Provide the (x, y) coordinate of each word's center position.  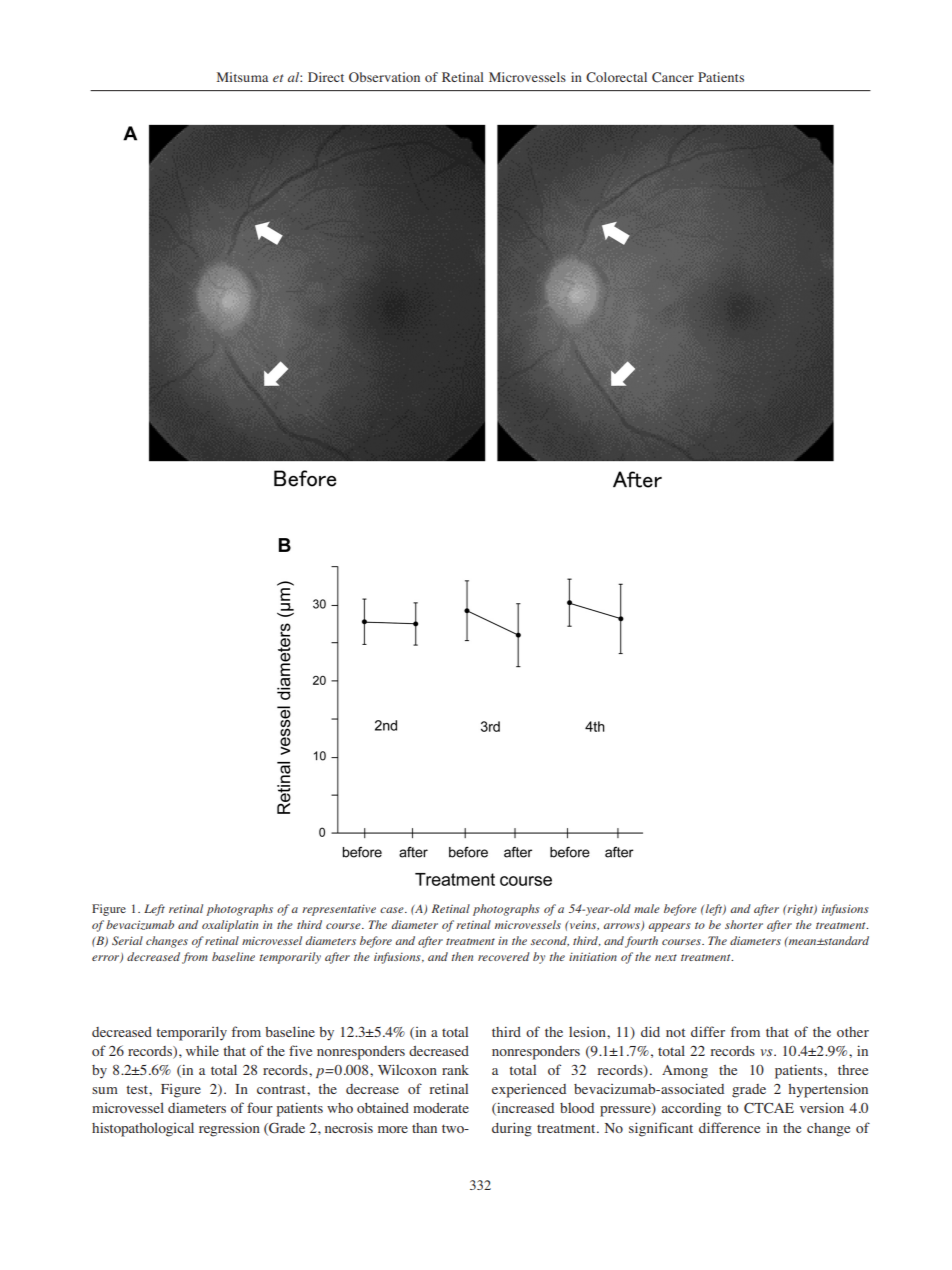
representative (339, 910)
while (202, 1050)
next (666, 957)
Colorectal (616, 77)
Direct (326, 77)
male (647, 908)
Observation (384, 77)
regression (229, 1129)
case (393, 910)
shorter (744, 924)
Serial (127, 940)
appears (669, 927)
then (462, 956)
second (550, 941)
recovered (504, 956)
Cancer (673, 77)
